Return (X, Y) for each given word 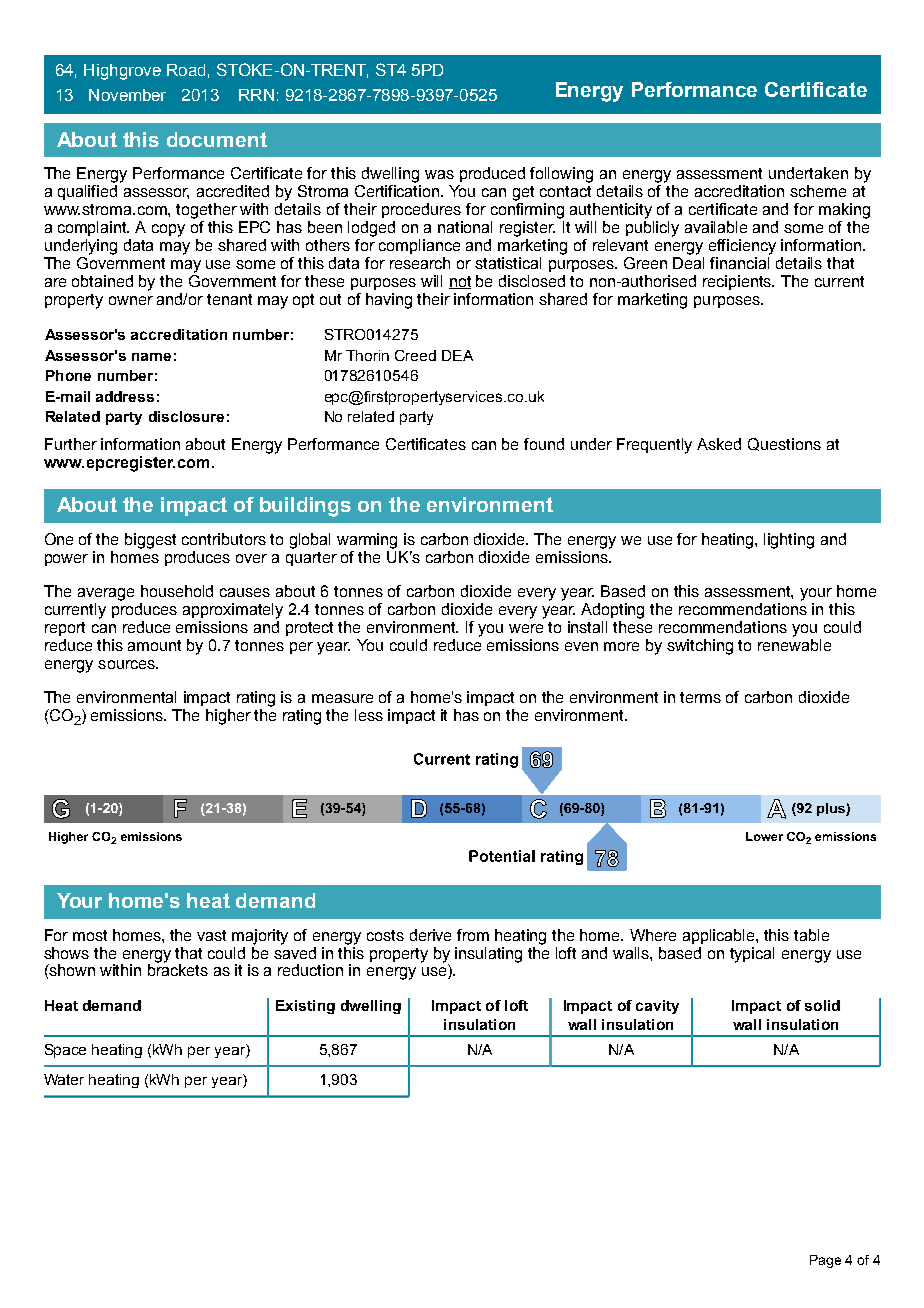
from (473, 935)
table (811, 935)
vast (211, 935)
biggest (150, 541)
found (544, 444)
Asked (719, 444)
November (127, 95)
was (439, 174)
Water (64, 1079)
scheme (818, 191)
